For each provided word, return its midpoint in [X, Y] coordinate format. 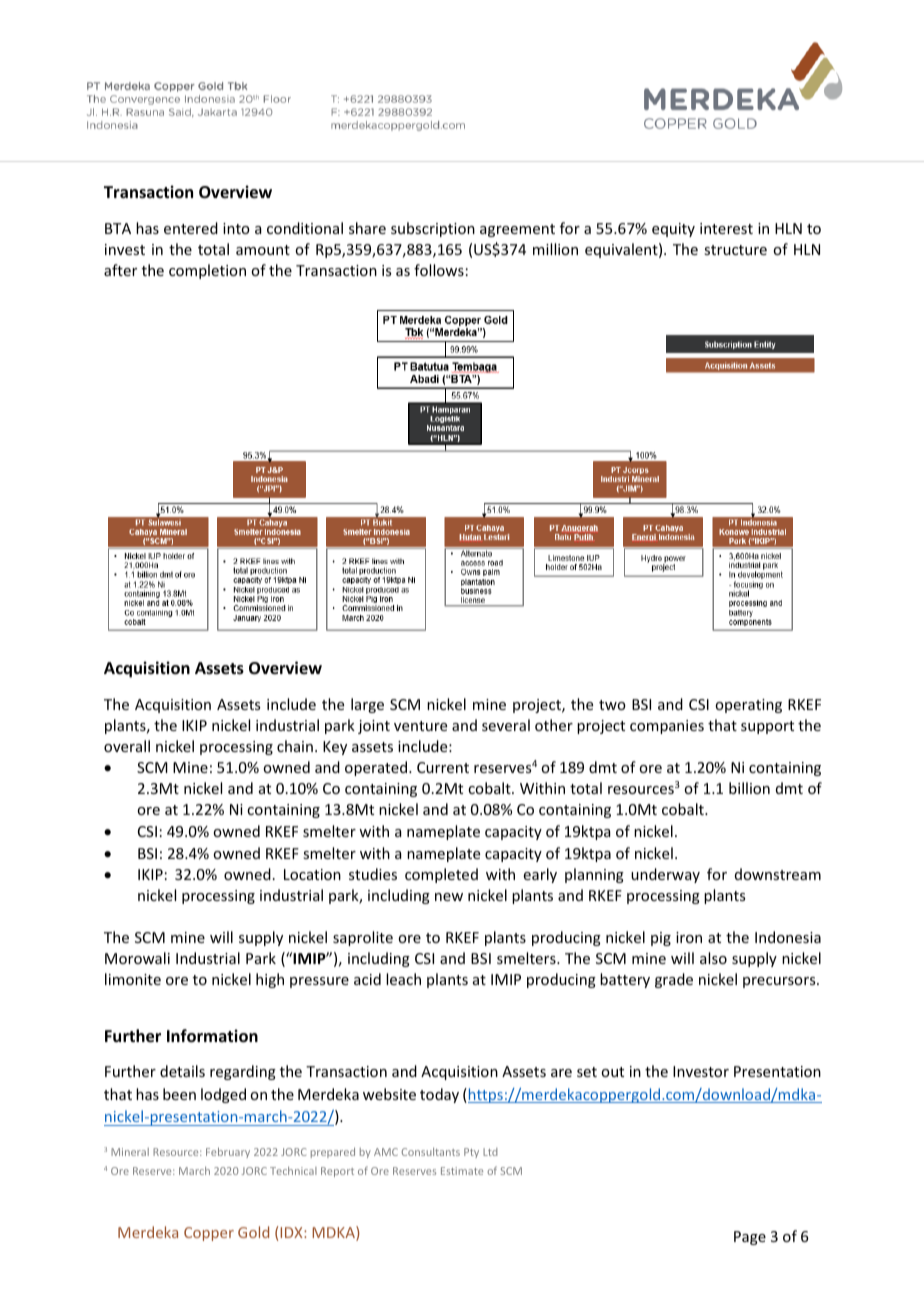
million [555, 249]
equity [673, 230]
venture [420, 726]
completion [207, 271]
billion [749, 788]
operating [748, 706]
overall [127, 746]
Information [212, 1036]
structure [735, 250]
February [228, 1152]
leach [403, 979]
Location [312, 874]
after [120, 270]
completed [441, 875]
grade [674, 980]
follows [439, 270]
